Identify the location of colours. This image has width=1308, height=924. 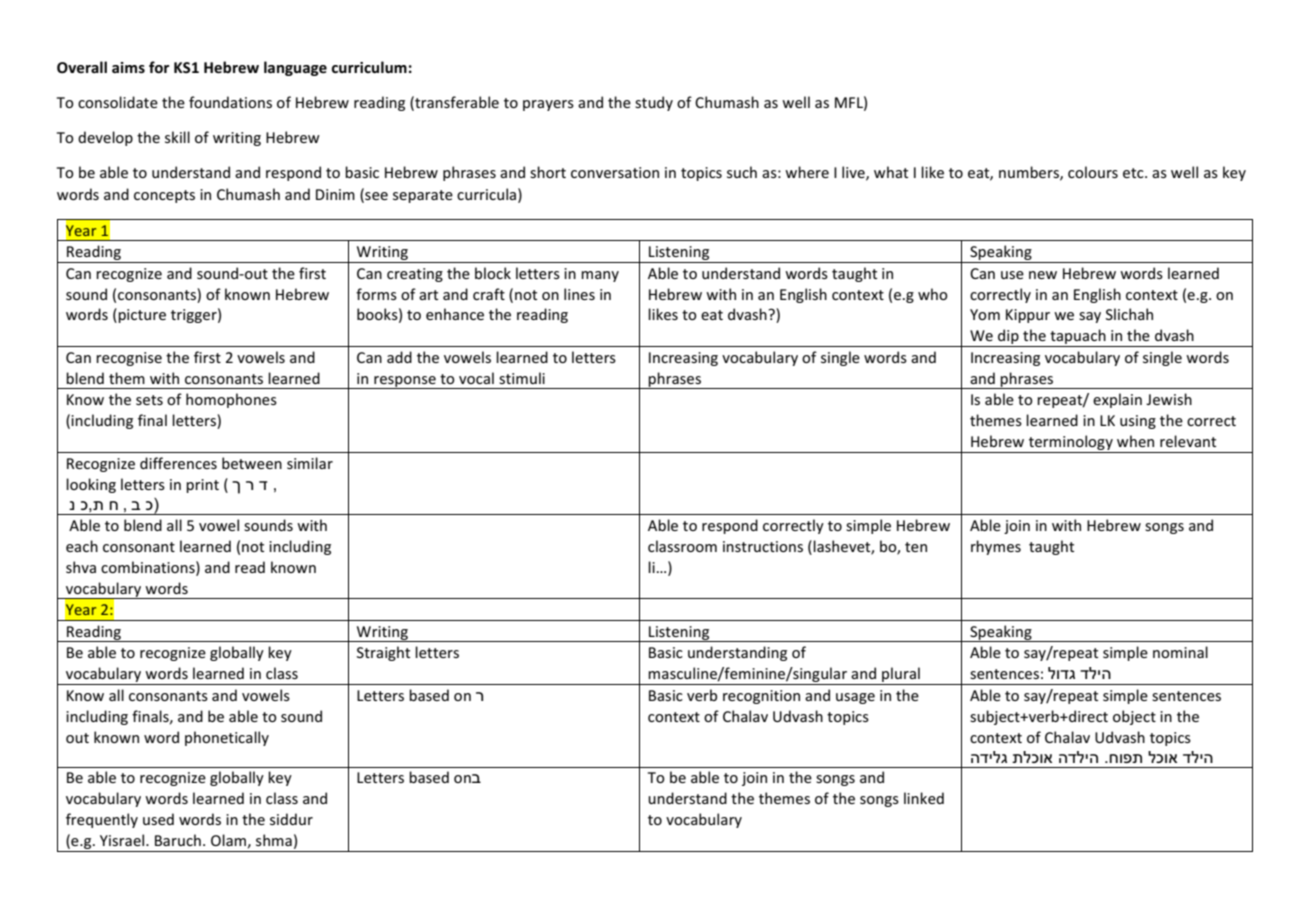
(1093, 172).
